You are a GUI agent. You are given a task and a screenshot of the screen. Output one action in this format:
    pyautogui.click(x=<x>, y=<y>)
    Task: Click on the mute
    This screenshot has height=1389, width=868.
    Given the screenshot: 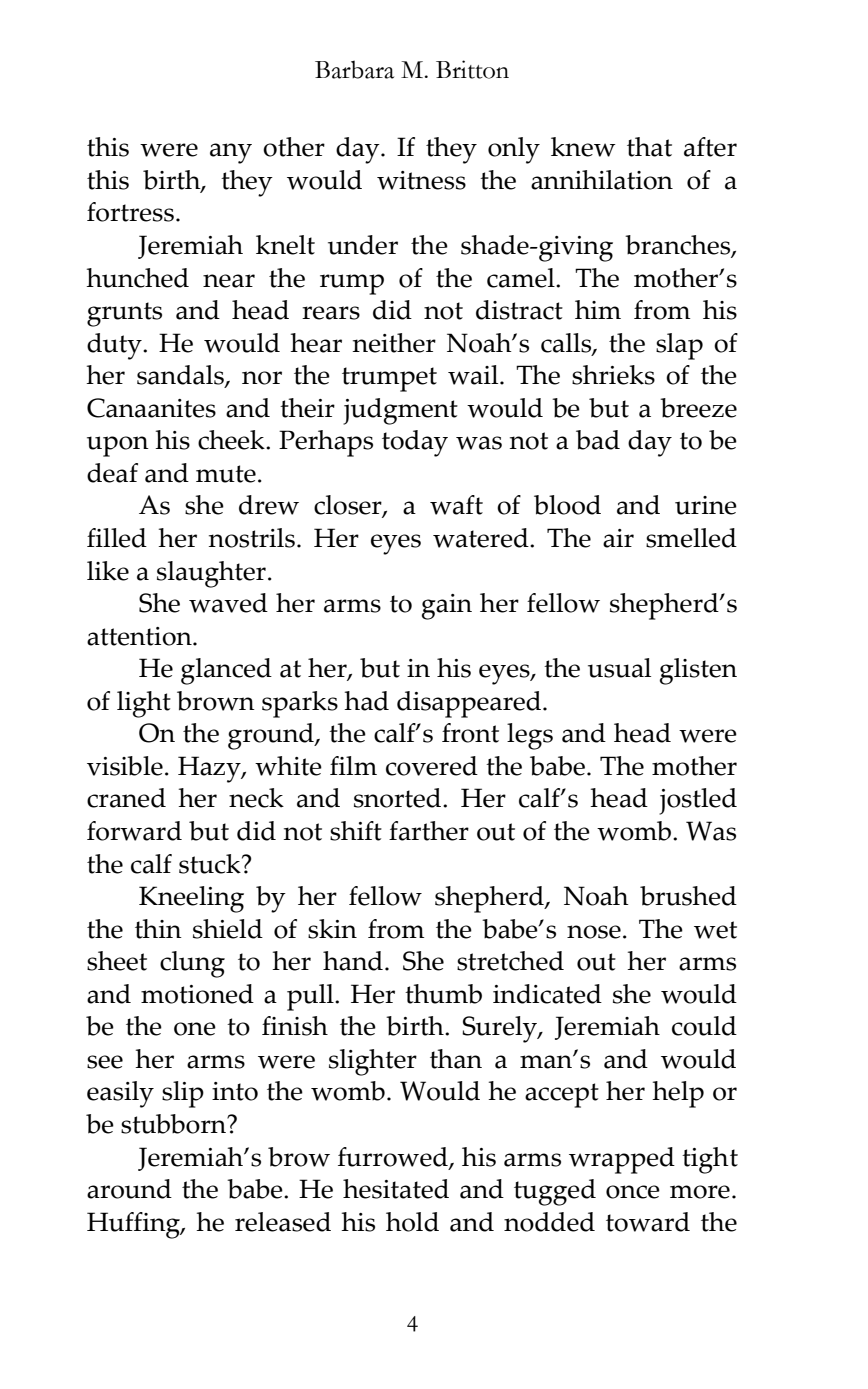 What is the action you would take?
    pyautogui.click(x=226, y=474)
